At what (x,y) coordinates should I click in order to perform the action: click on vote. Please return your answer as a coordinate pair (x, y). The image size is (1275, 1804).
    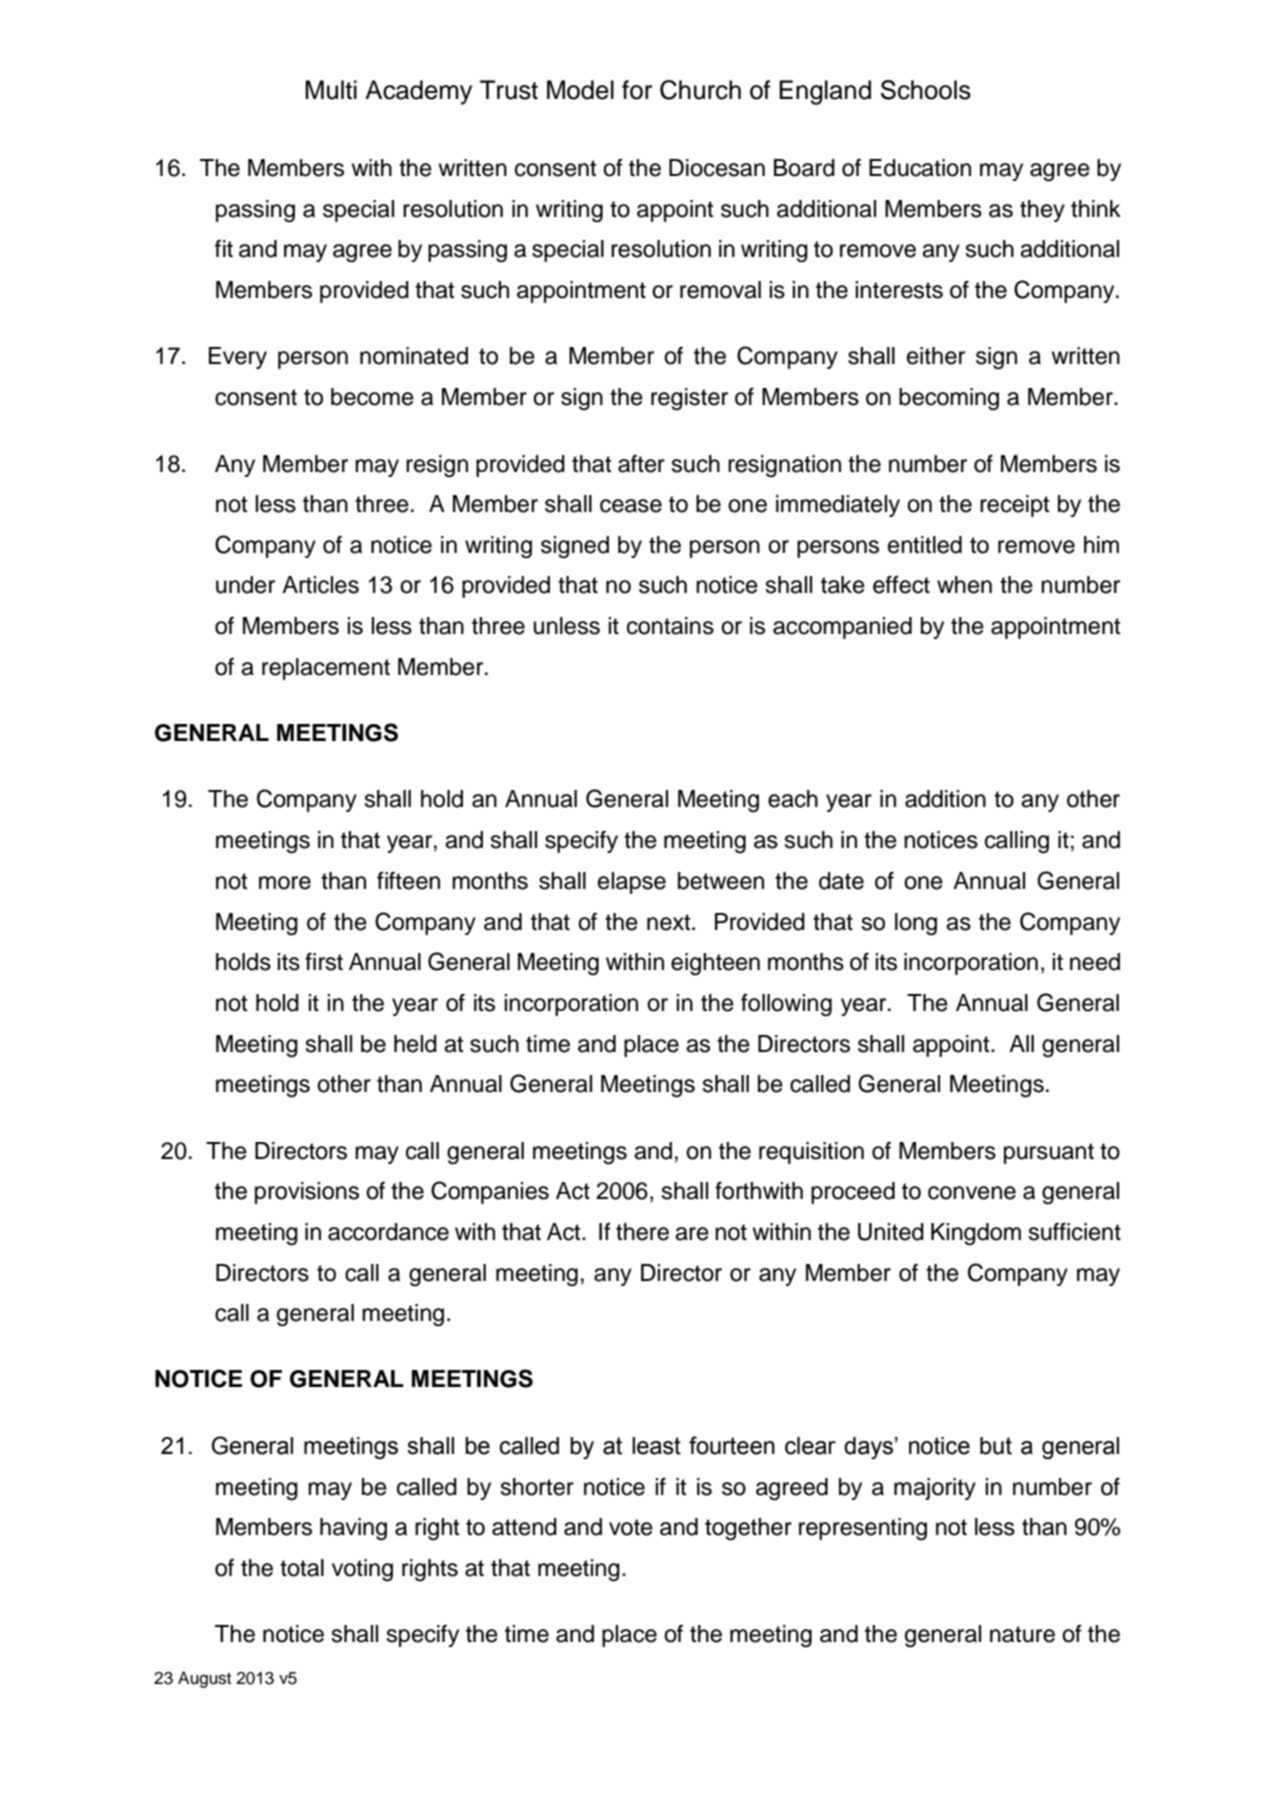
    Looking at the image, I should click on (631, 1527).
